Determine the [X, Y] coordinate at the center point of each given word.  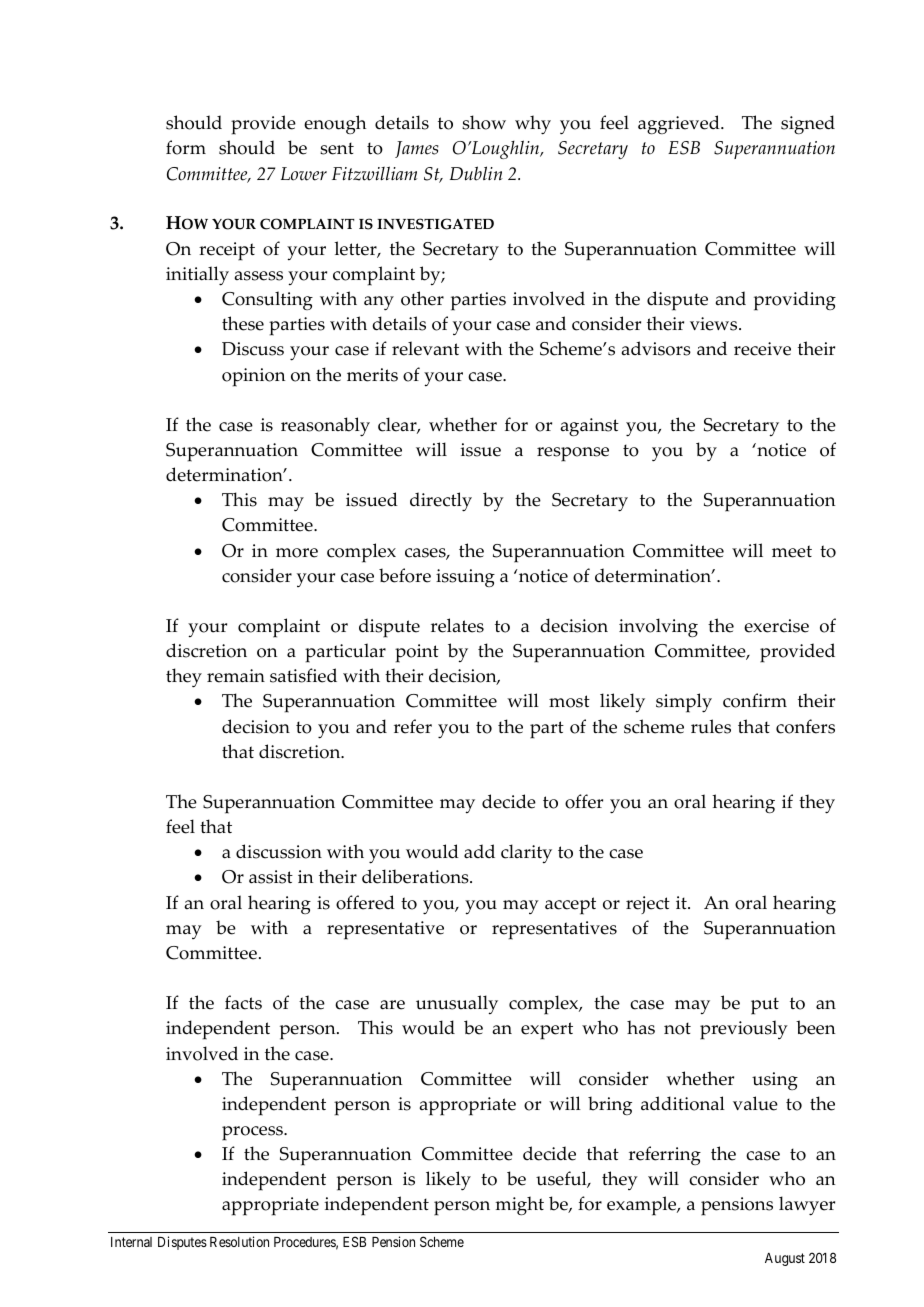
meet [792, 551]
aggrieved [680, 125]
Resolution [239, 1241]
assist [271, 877]
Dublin [476, 173]
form [186, 147]
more [297, 553]
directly [441, 502]
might [519, 1205]
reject [648, 905]
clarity [526, 853]
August [785, 1259]
